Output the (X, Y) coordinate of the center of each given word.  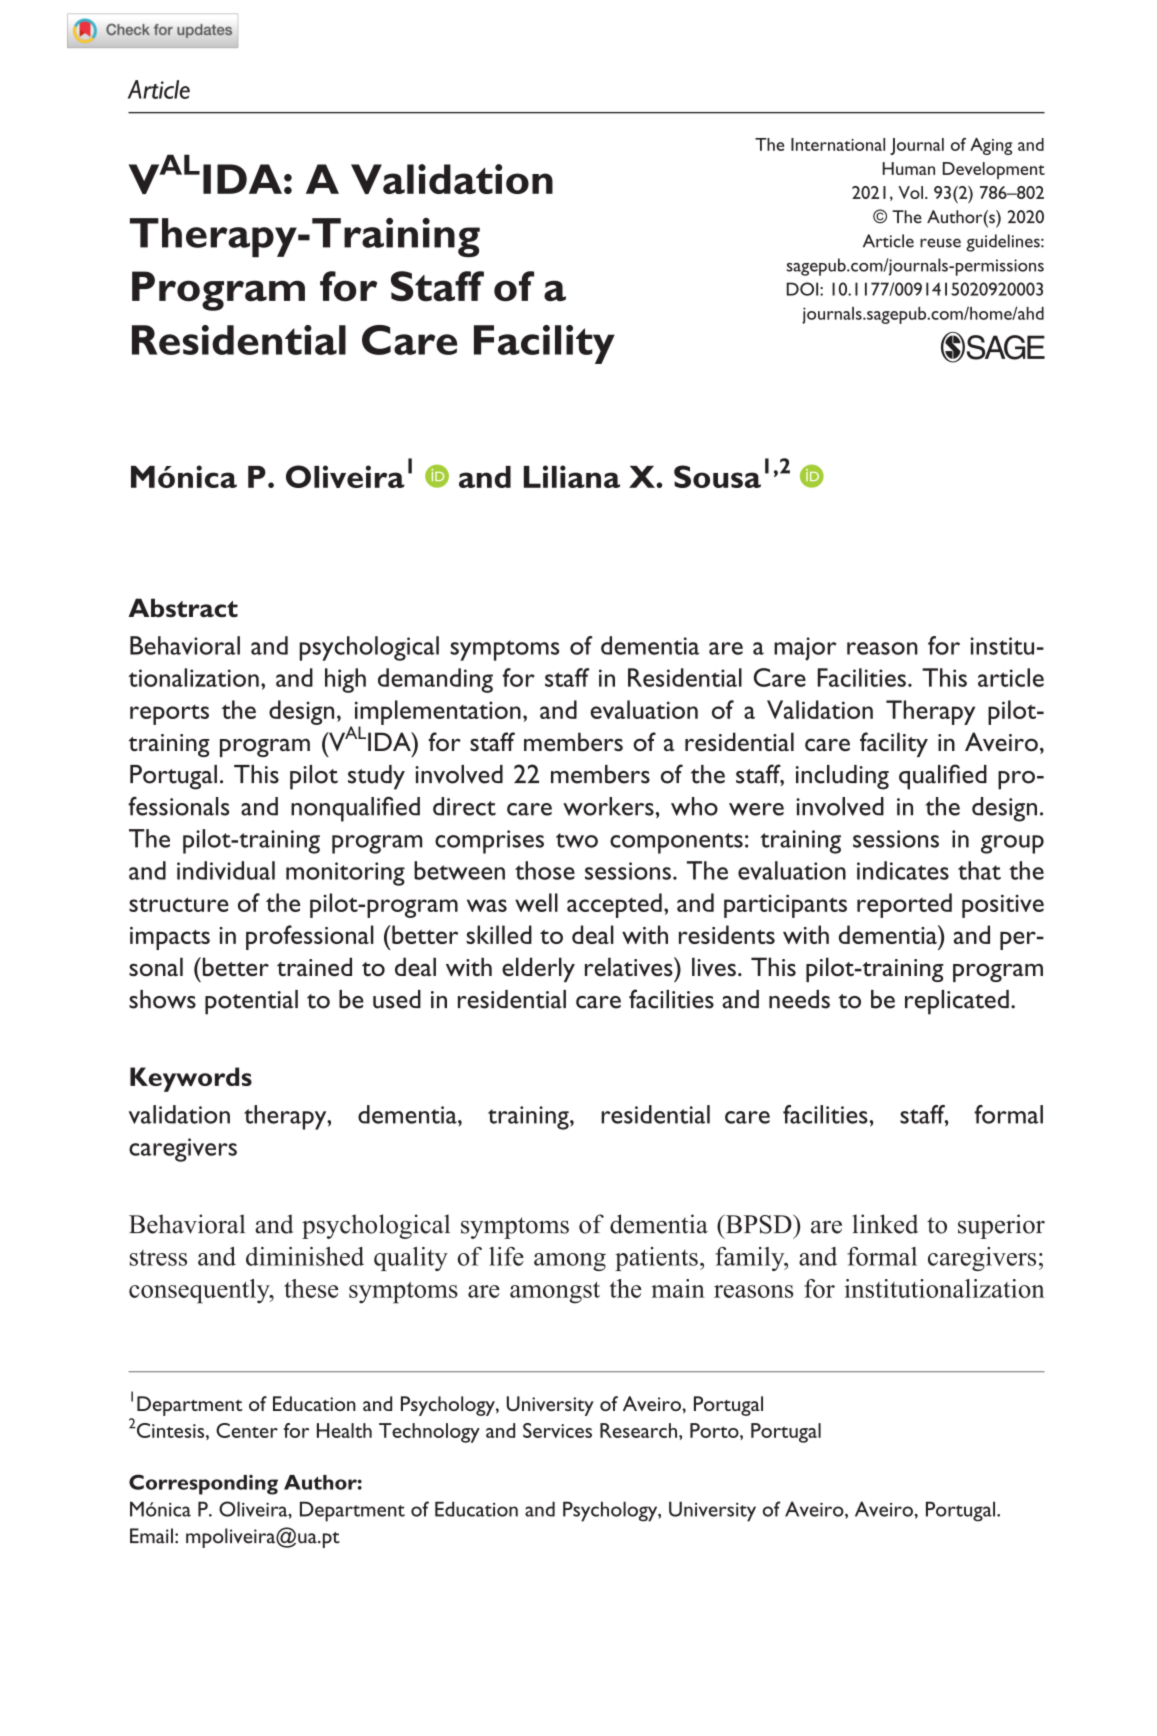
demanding (435, 680)
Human (908, 168)
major (805, 649)
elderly (538, 969)
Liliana (572, 476)
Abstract (183, 608)
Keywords (191, 1079)
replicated (957, 1002)
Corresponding (203, 1484)
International (838, 144)
